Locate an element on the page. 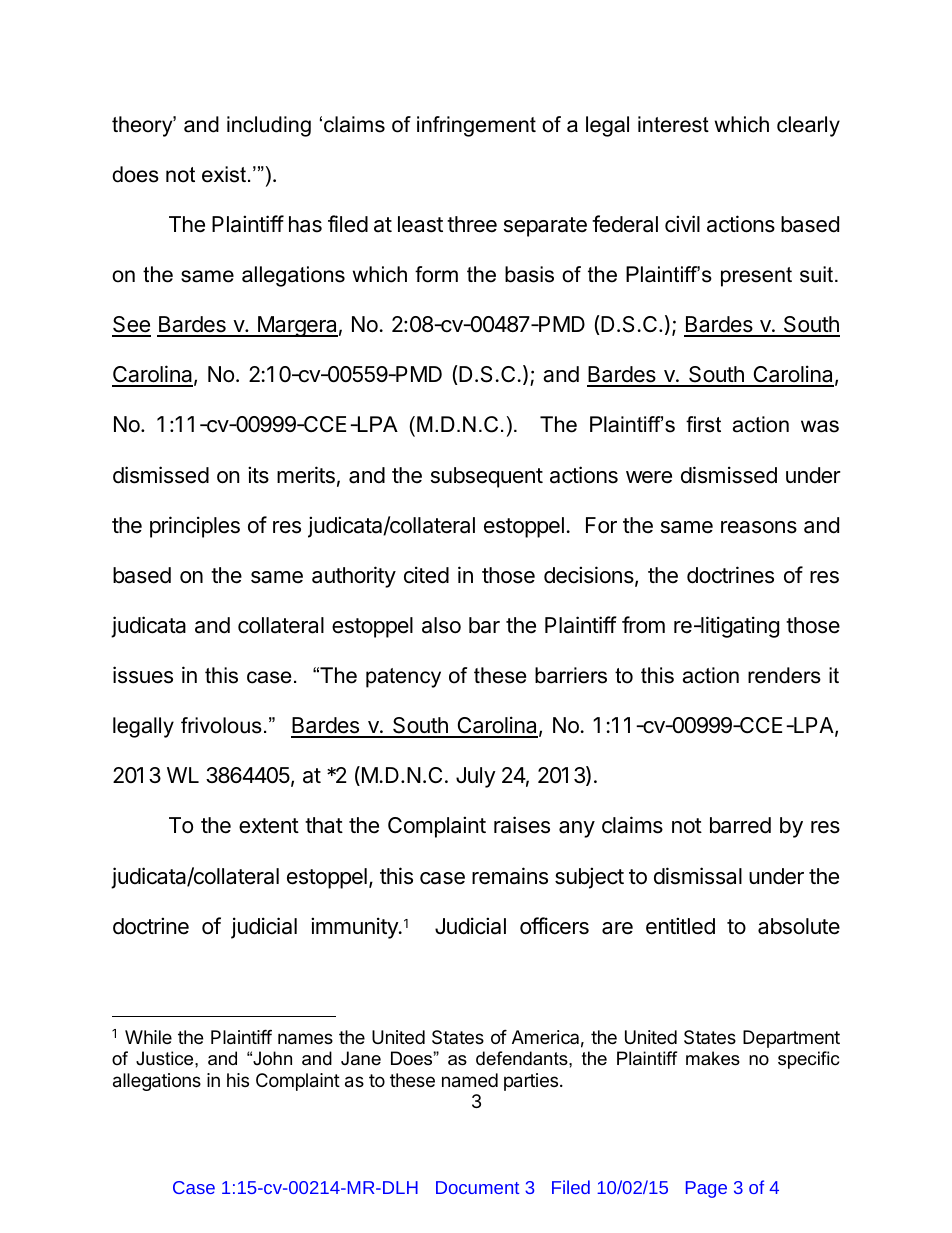  exist is located at coordinates (224, 174).
